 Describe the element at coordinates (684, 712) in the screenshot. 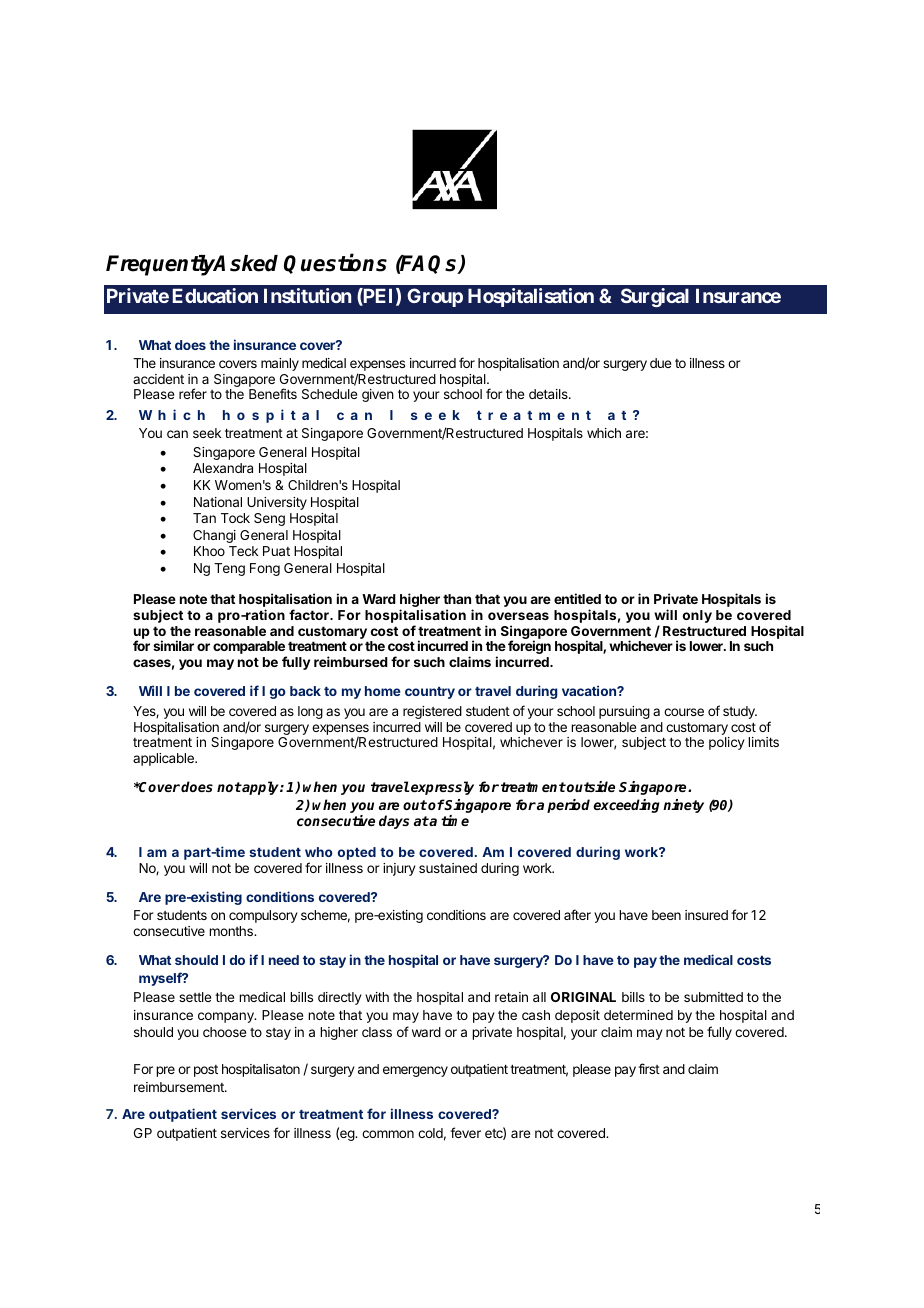

I see `course` at that location.
